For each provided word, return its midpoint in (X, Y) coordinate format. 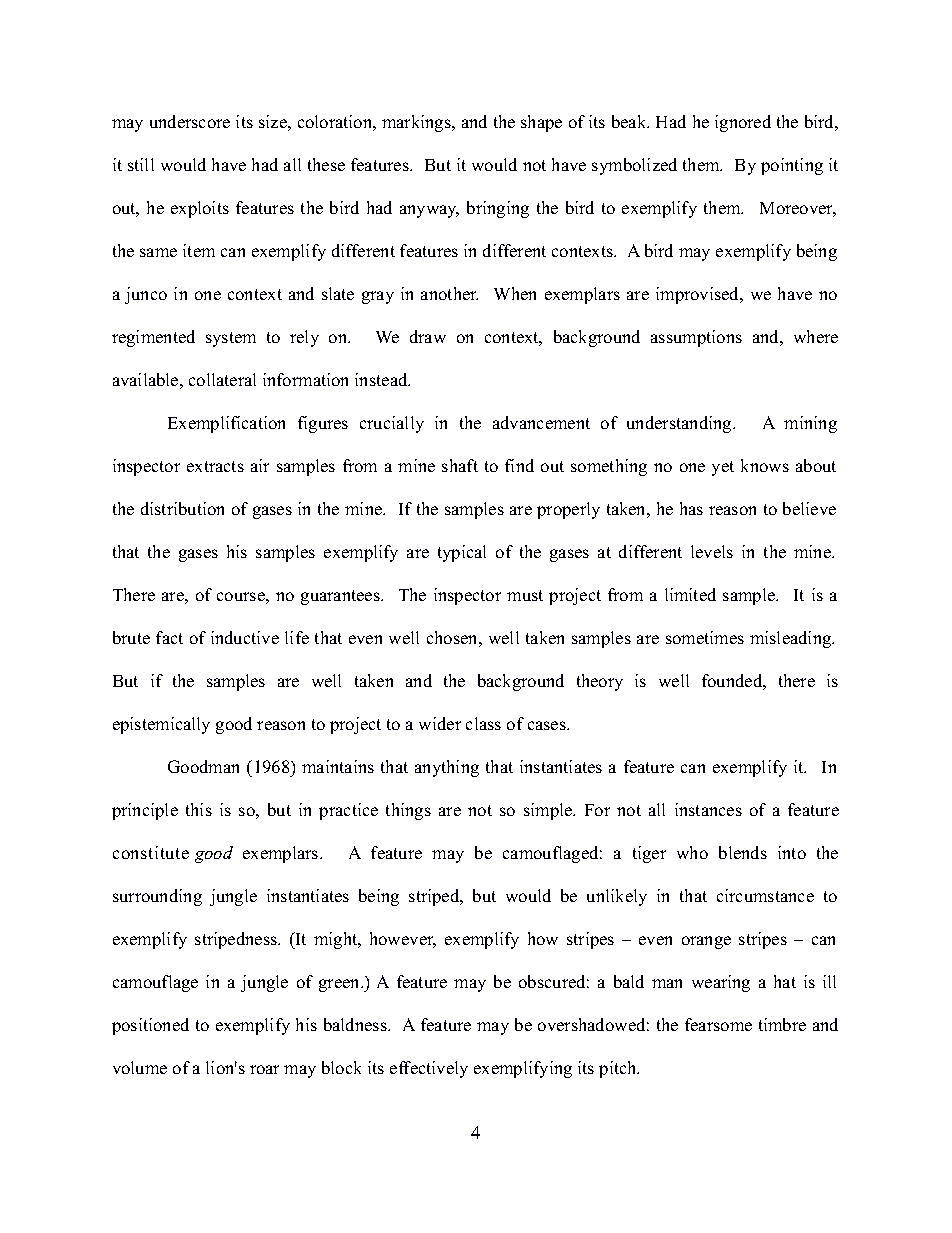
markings (417, 123)
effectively (429, 1069)
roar (264, 1069)
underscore (190, 121)
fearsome (718, 1024)
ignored (743, 123)
